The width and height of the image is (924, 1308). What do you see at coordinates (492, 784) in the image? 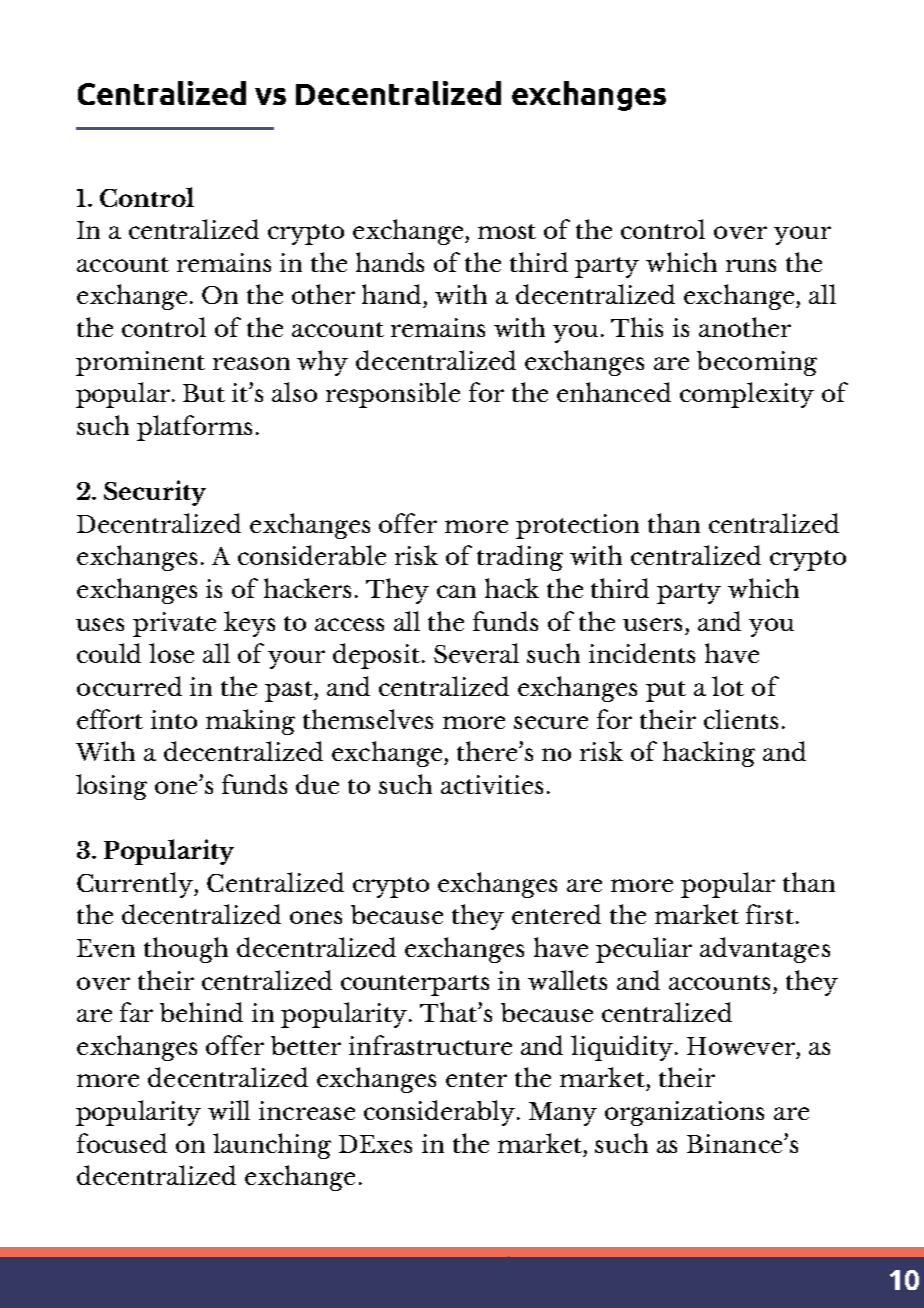
I see `activities` at bounding box center [492, 784].
